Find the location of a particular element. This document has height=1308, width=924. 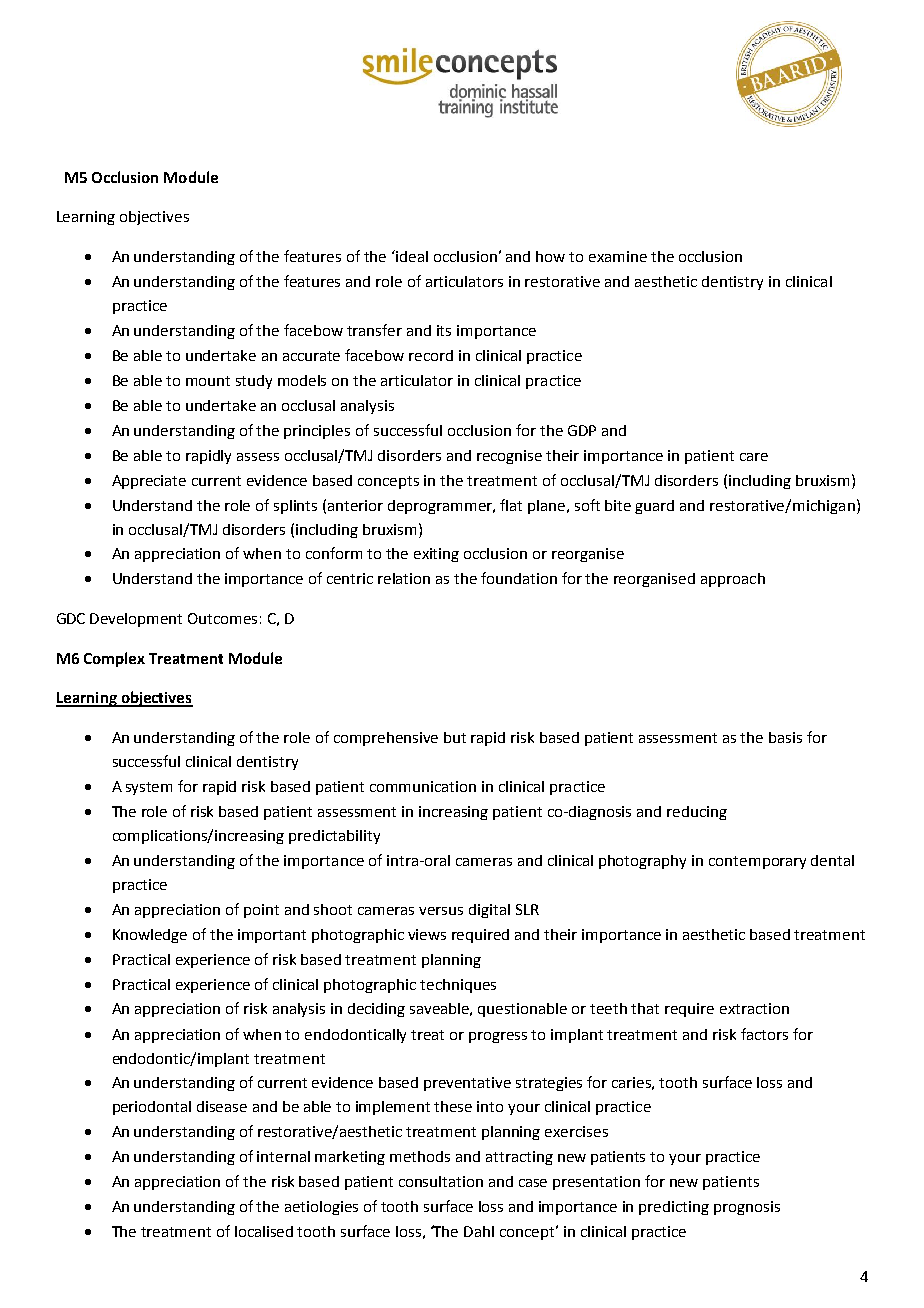

contemporary is located at coordinates (757, 862).
